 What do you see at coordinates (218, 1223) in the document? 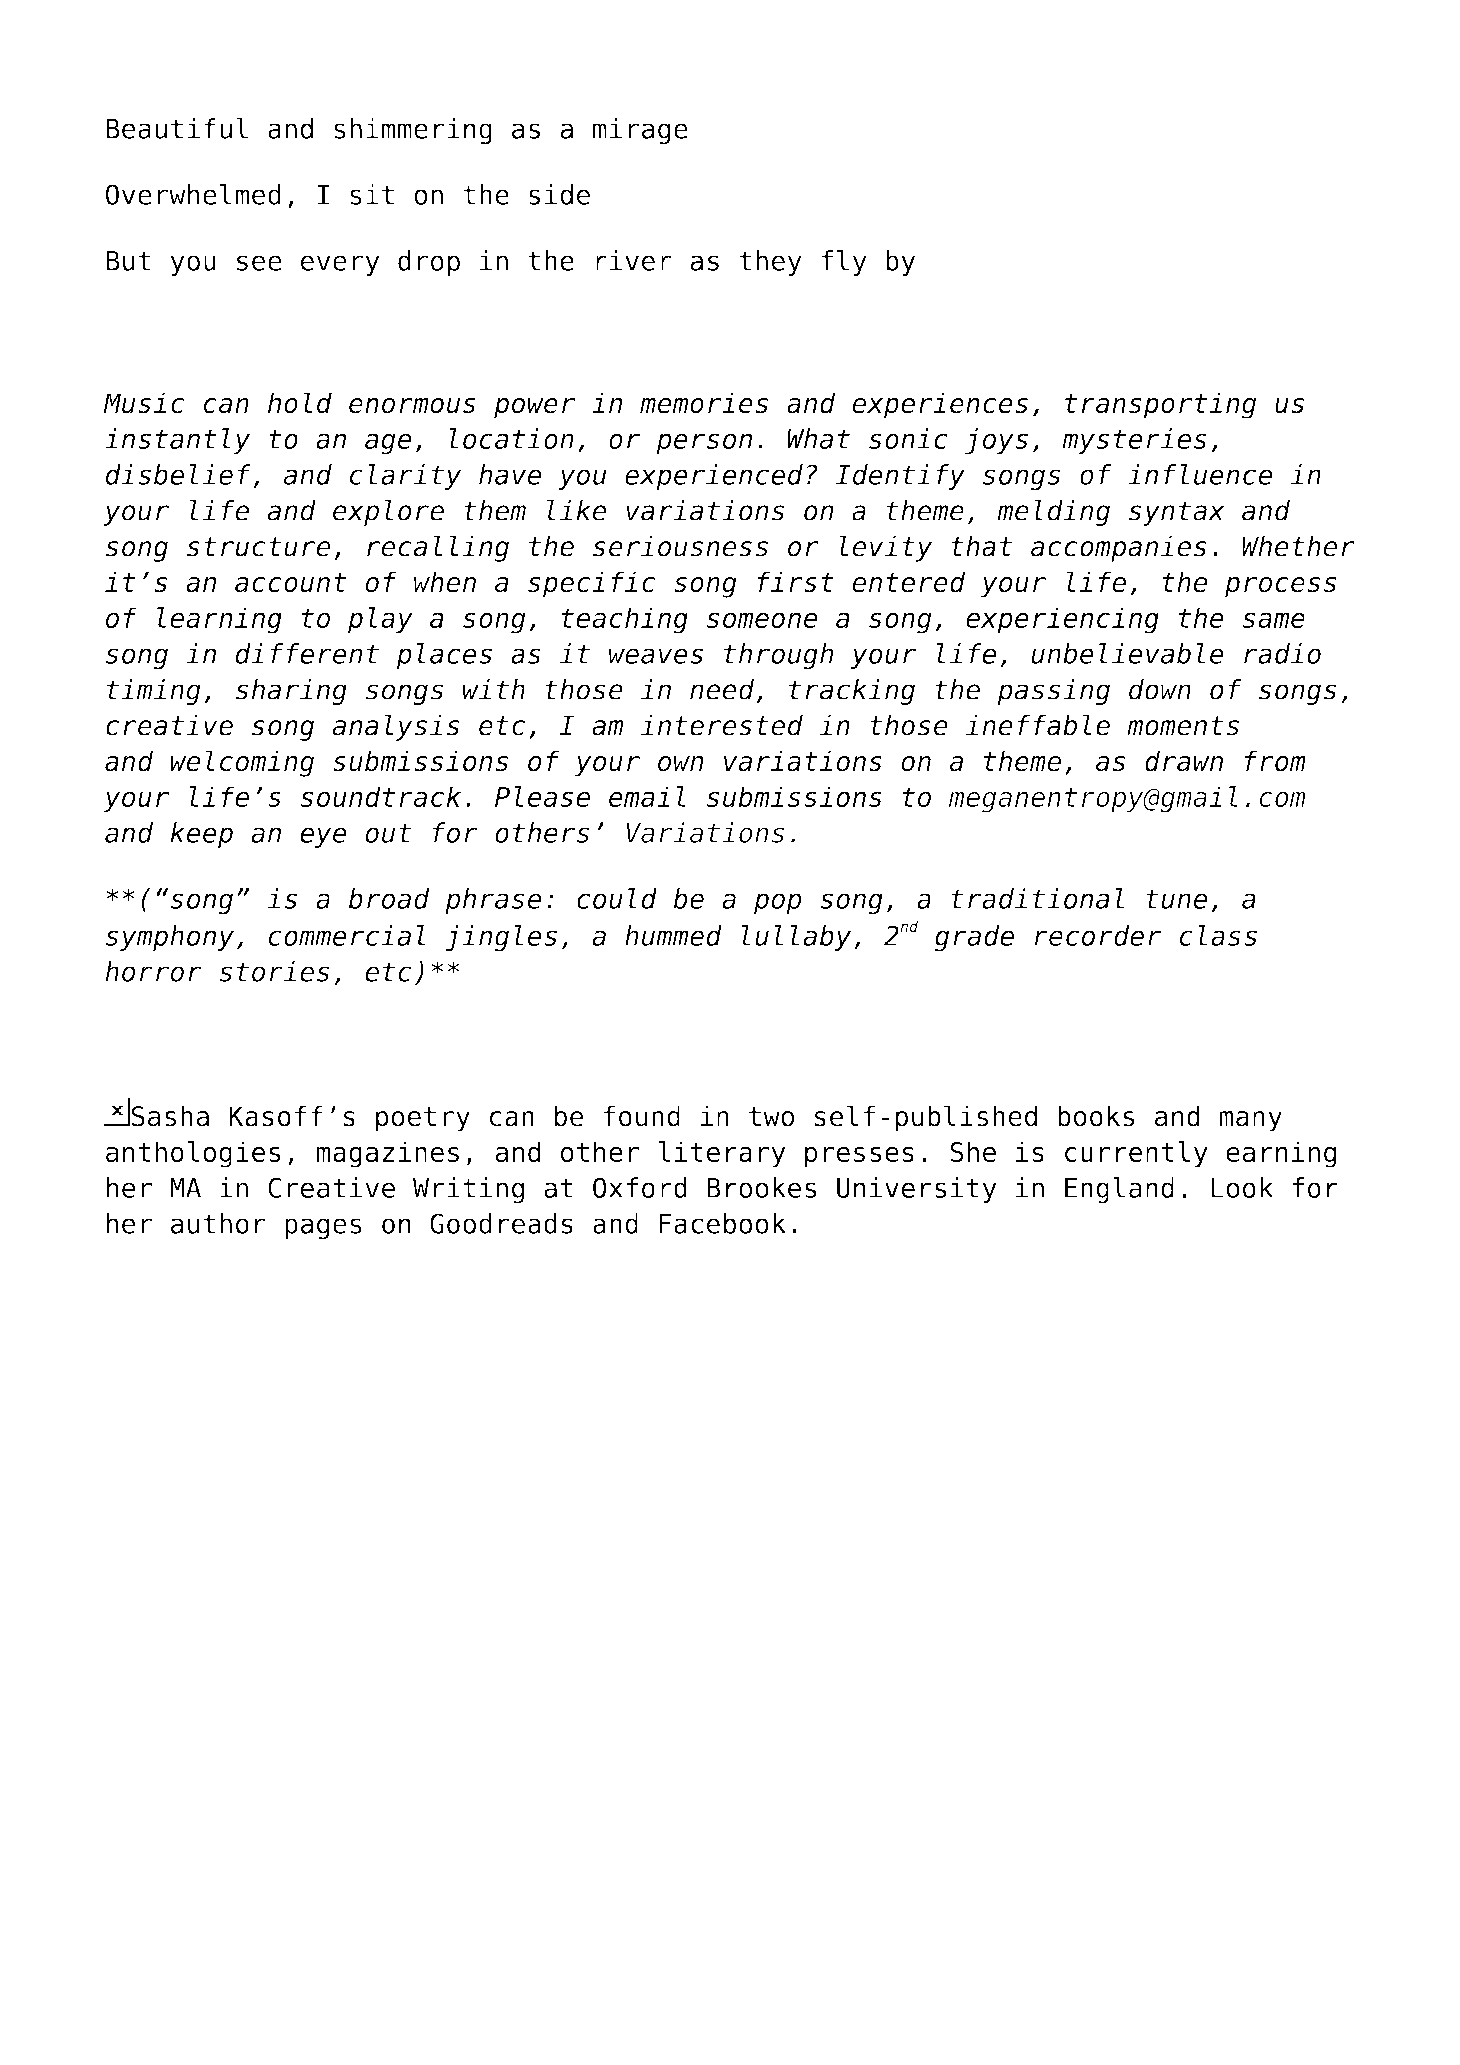
I see `author` at bounding box center [218, 1223].
